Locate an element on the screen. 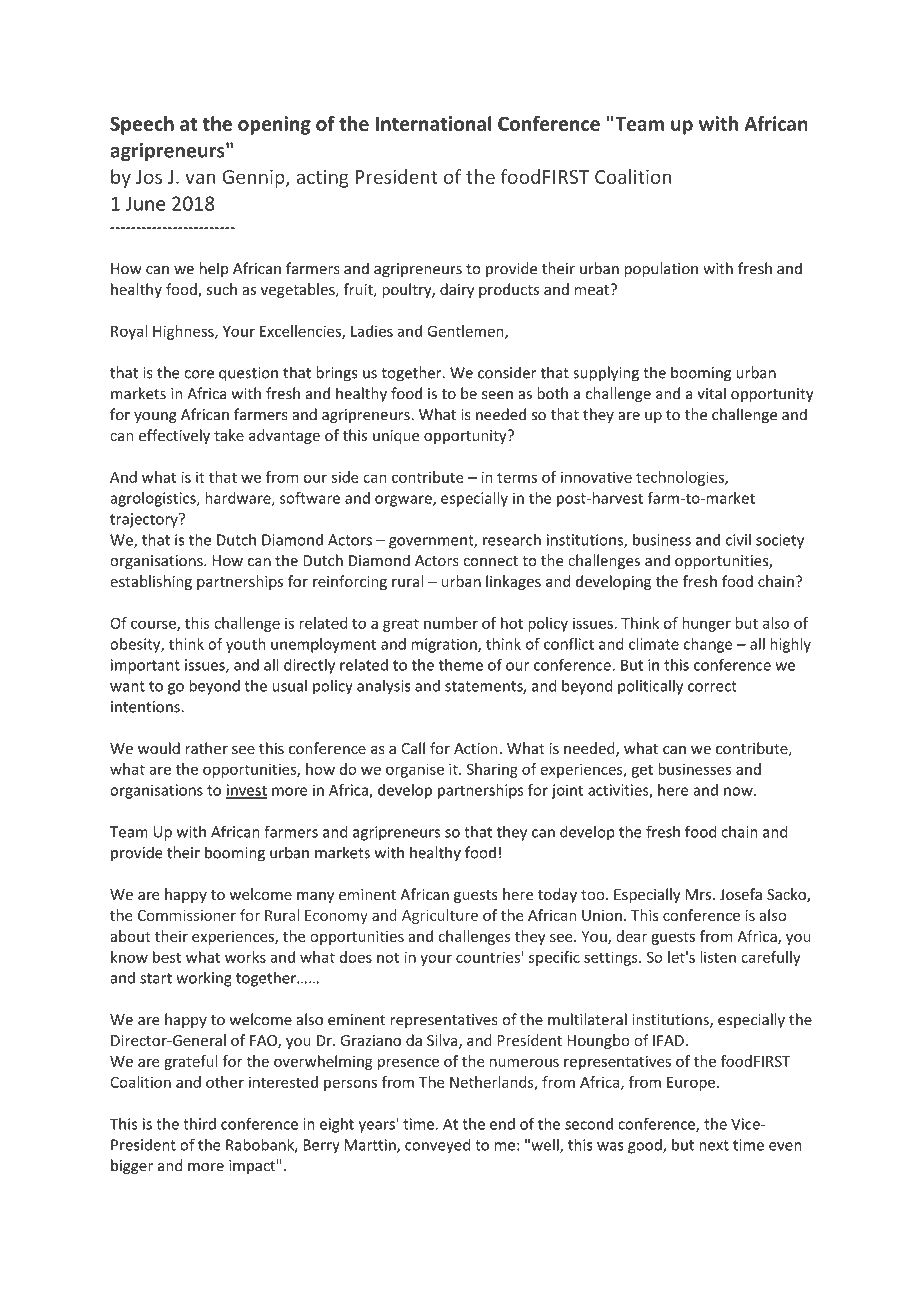 This screenshot has width=924, height=1308. core is located at coordinates (199, 374).
